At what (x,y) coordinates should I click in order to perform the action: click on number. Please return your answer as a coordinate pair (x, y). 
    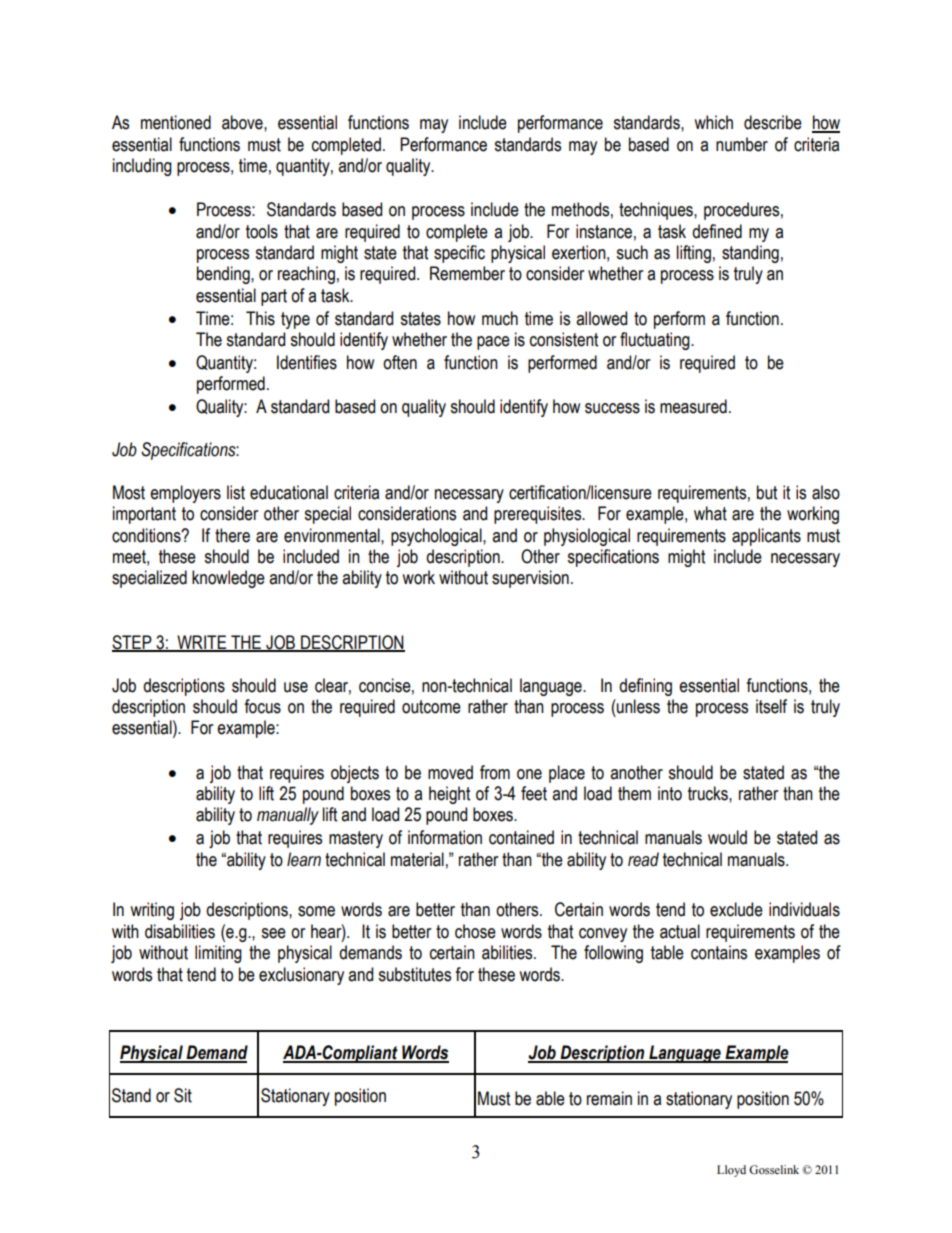
    Looking at the image, I should click on (742, 144).
